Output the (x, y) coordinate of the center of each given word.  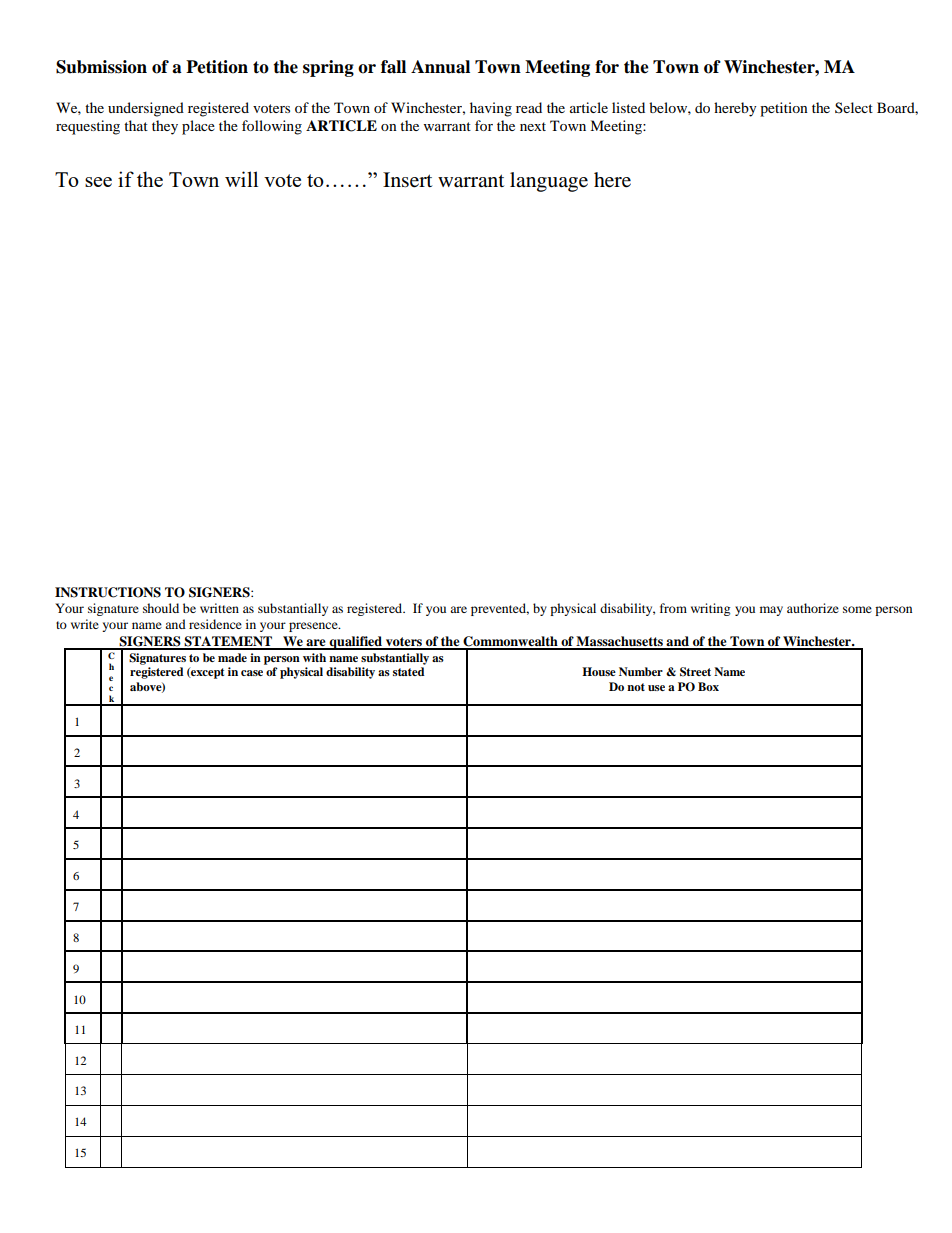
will (241, 179)
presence (314, 627)
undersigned (146, 109)
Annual (440, 67)
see (98, 182)
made (232, 657)
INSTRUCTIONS (108, 592)
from (673, 608)
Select (854, 107)
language (549, 182)
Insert (407, 180)
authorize (813, 608)
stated (409, 671)
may (771, 611)
